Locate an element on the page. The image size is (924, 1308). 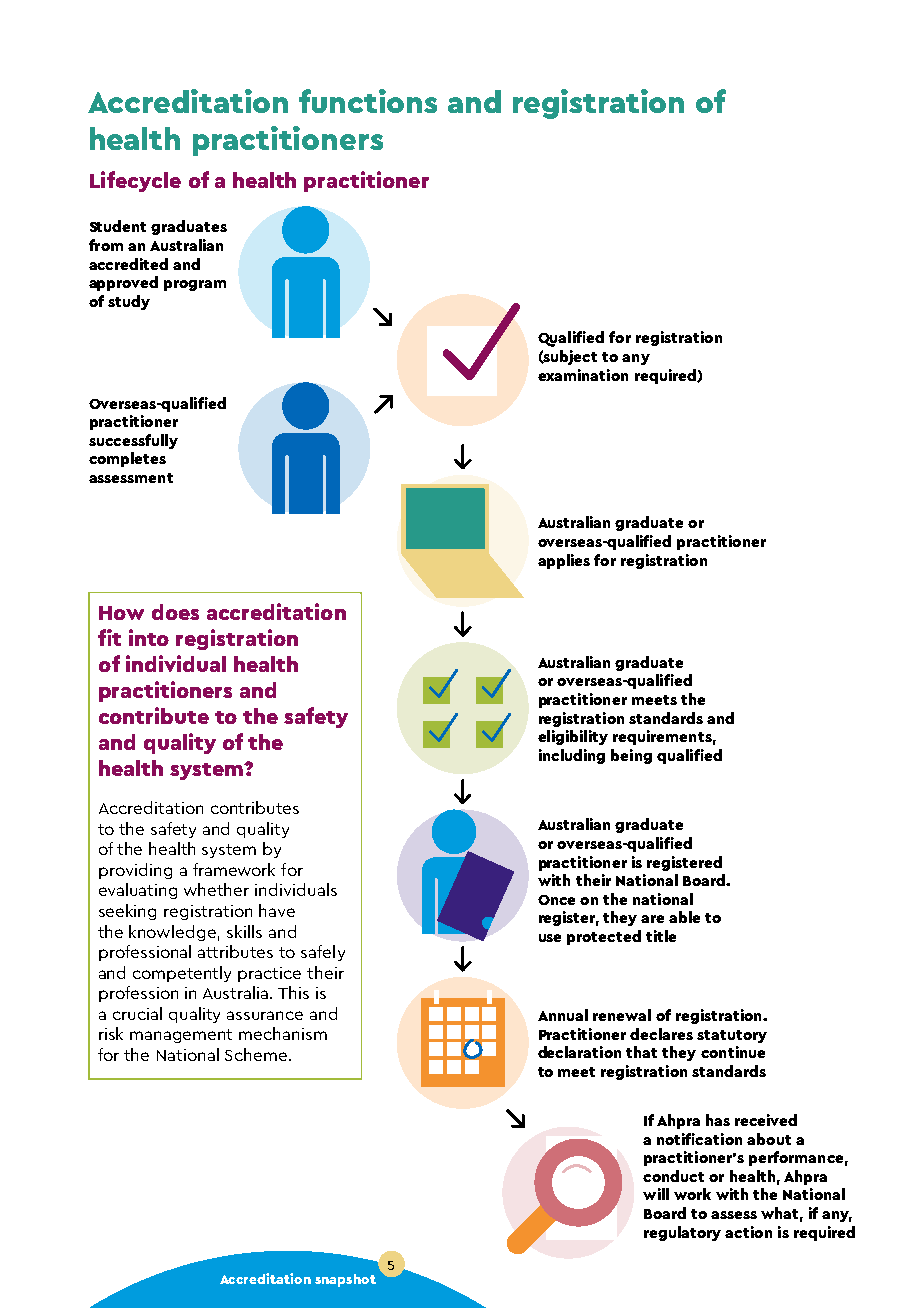
Lifecycle is located at coordinates (135, 181).
